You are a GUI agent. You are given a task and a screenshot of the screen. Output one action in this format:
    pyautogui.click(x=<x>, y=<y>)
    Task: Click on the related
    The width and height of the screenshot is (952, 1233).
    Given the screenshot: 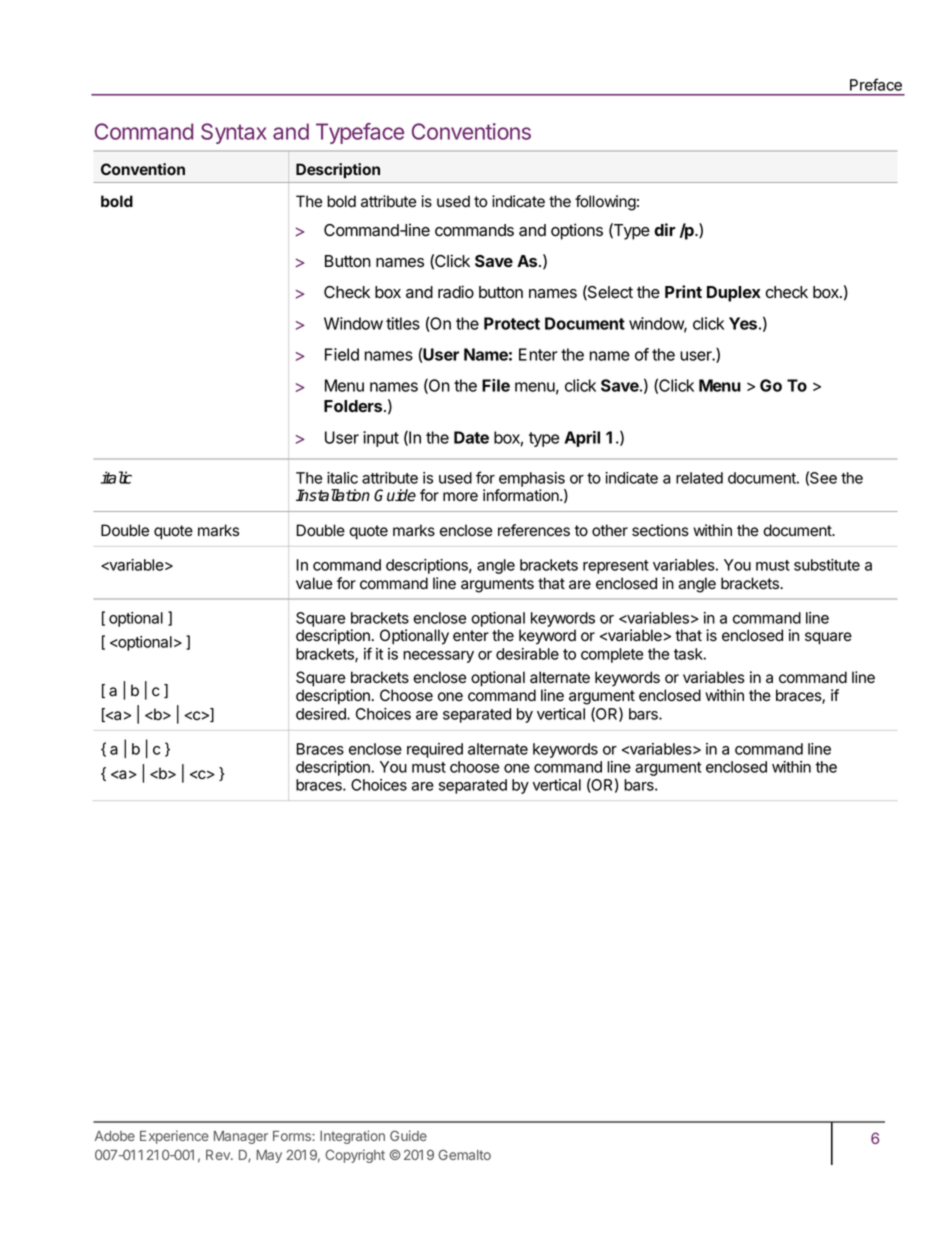 What is the action you would take?
    pyautogui.click(x=699, y=478)
